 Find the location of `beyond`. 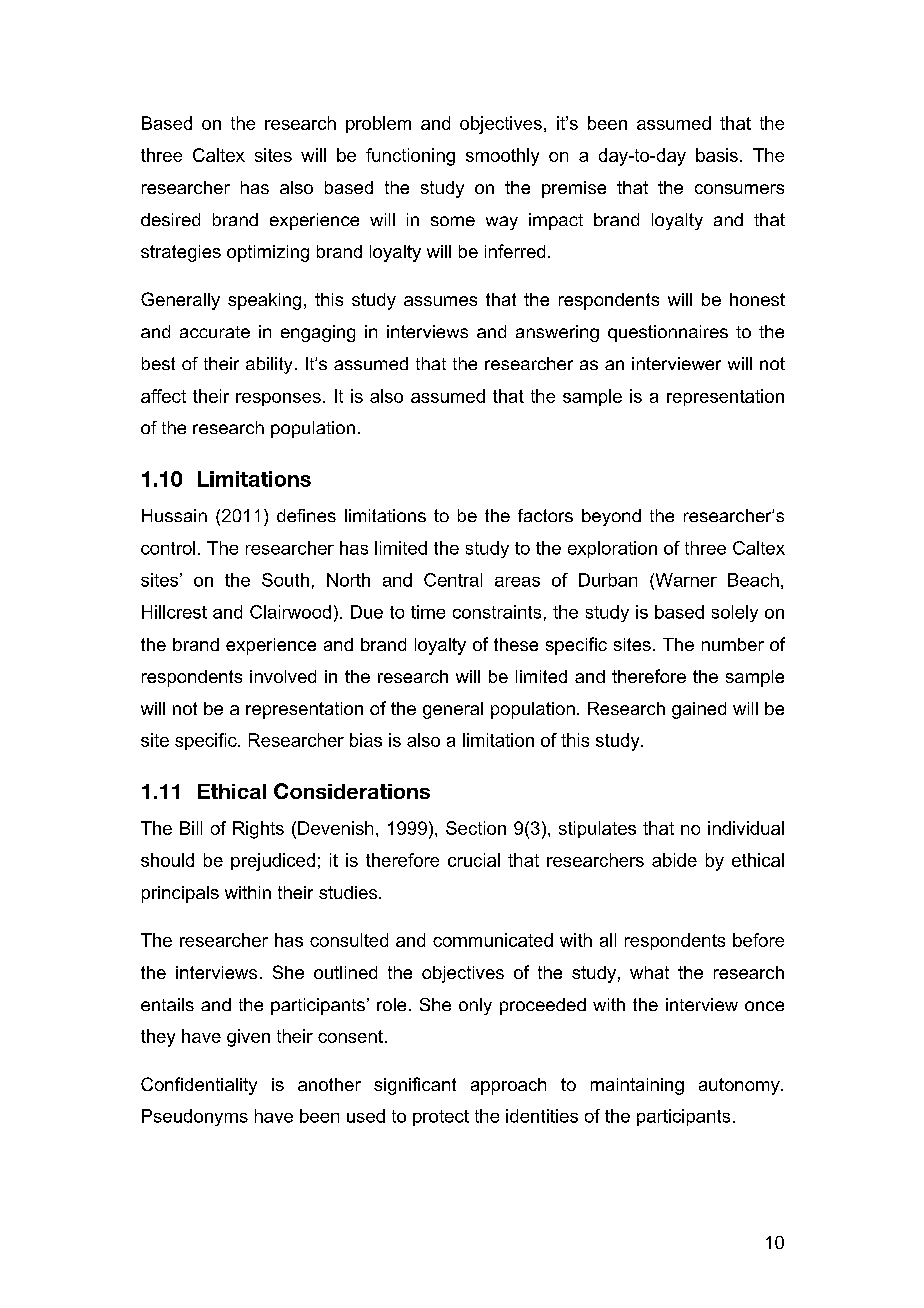

beyond is located at coordinates (611, 517).
